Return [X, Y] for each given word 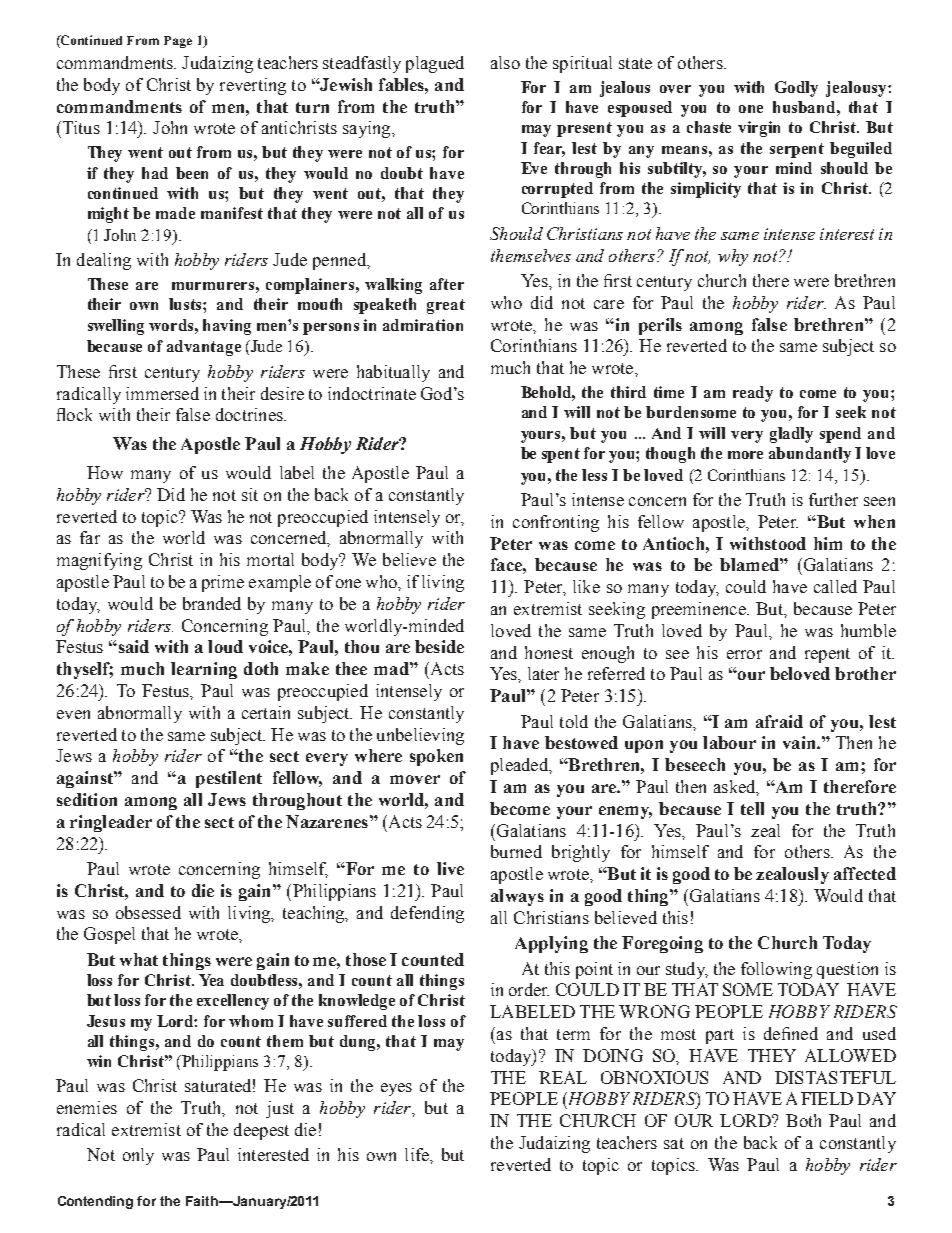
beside [439, 646]
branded [212, 603]
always [517, 897]
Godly [796, 89]
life [418, 1154]
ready [753, 394]
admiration [423, 325]
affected [865, 873]
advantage [204, 348]
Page [178, 42]
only [138, 1156]
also [505, 62]
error [744, 654]
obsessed [148, 912]
